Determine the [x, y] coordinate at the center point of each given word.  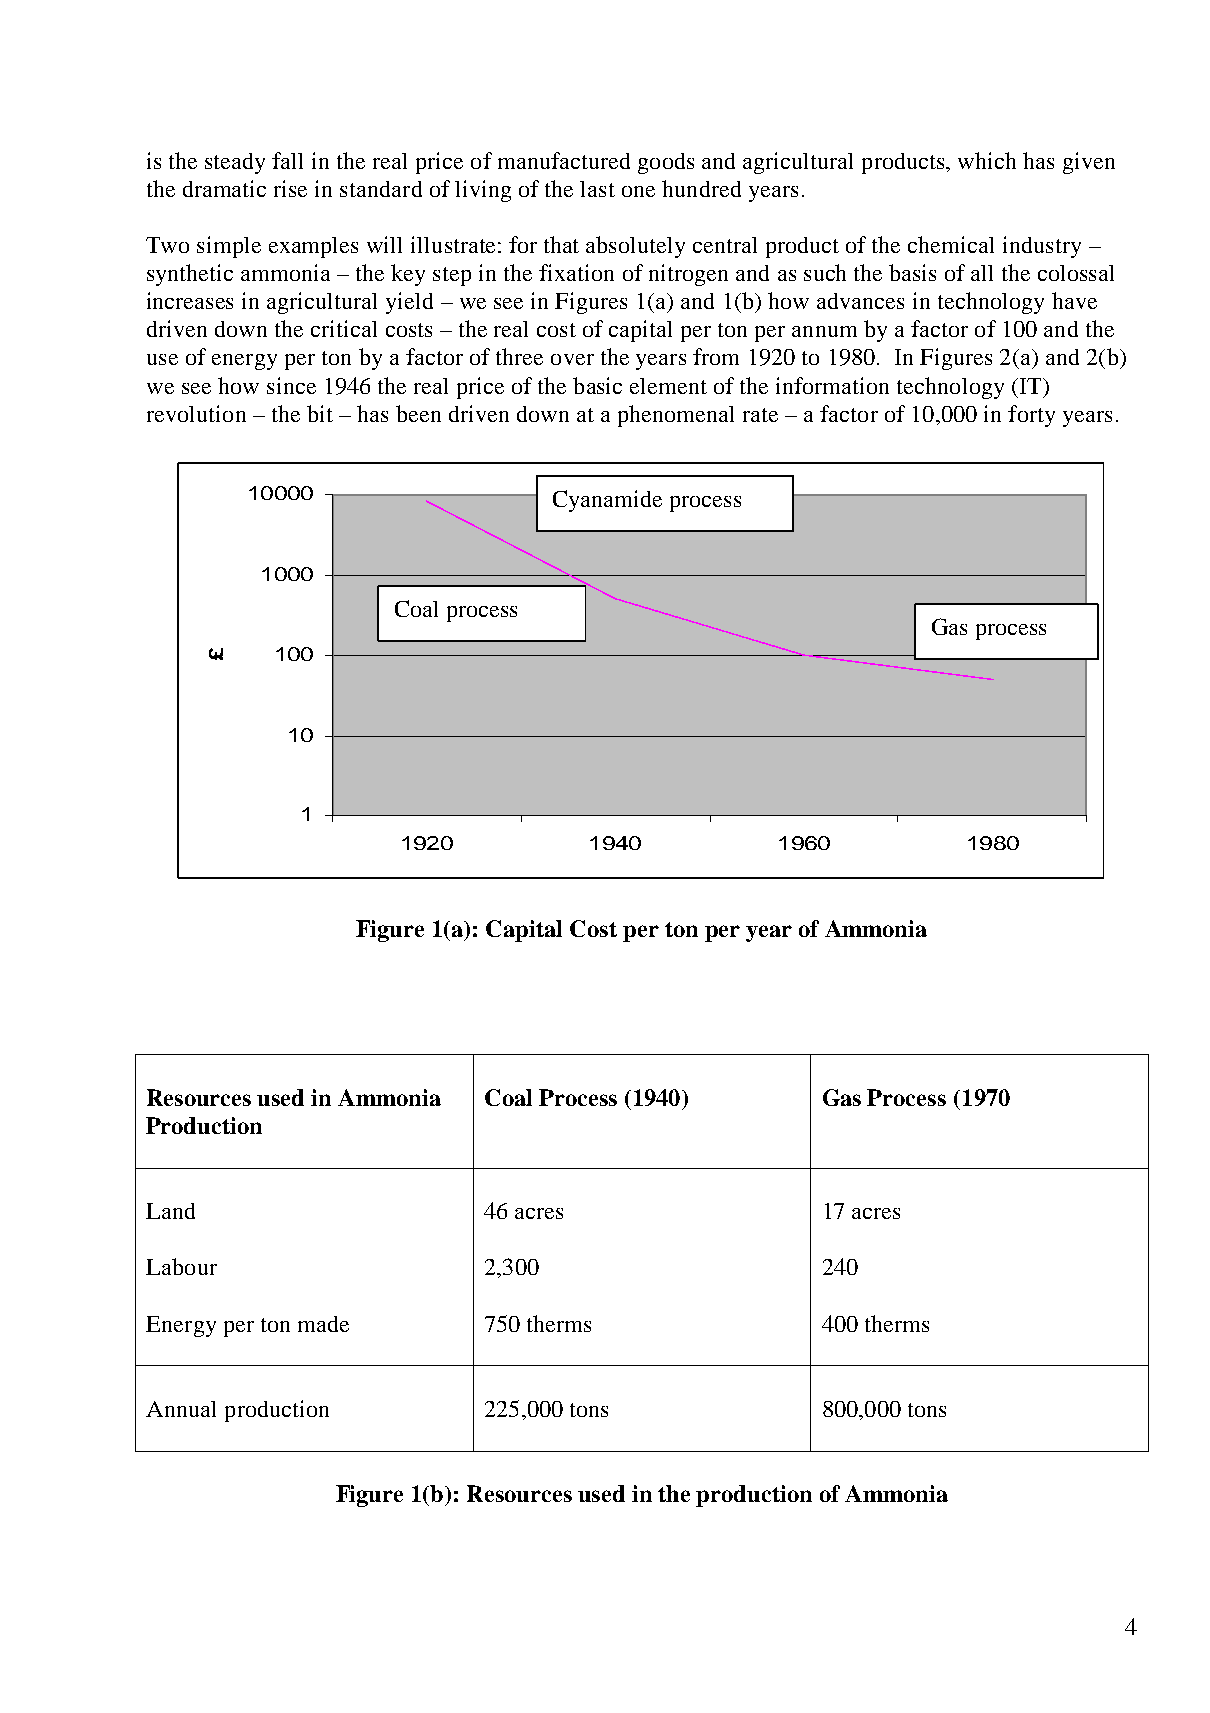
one [638, 191]
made [323, 1324]
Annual [181, 1409]
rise [290, 188]
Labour [181, 1266]
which [987, 160]
